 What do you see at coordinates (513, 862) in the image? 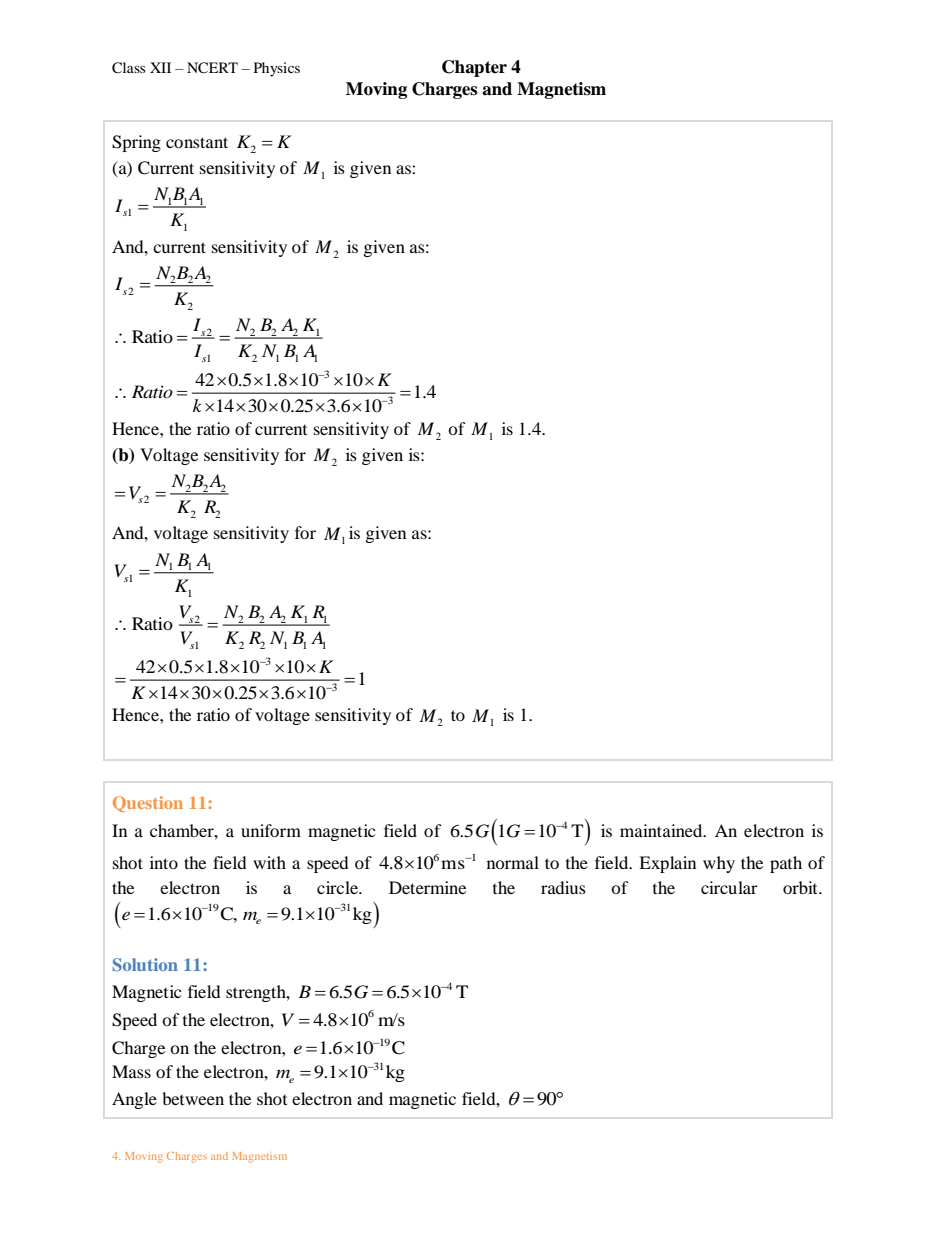
I see `normal` at bounding box center [513, 862].
